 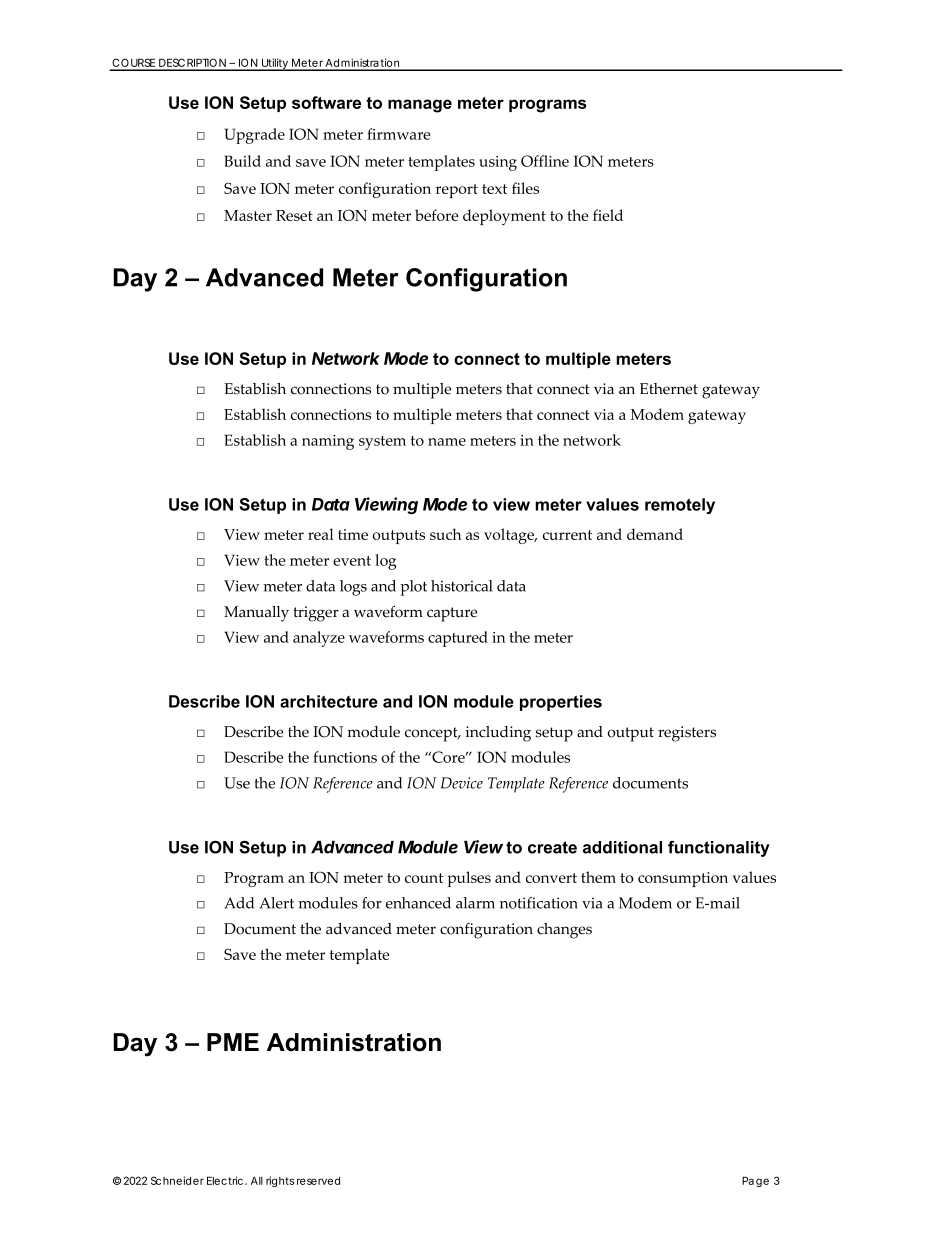 What do you see at coordinates (256, 614) in the screenshot?
I see `Manually` at bounding box center [256, 614].
